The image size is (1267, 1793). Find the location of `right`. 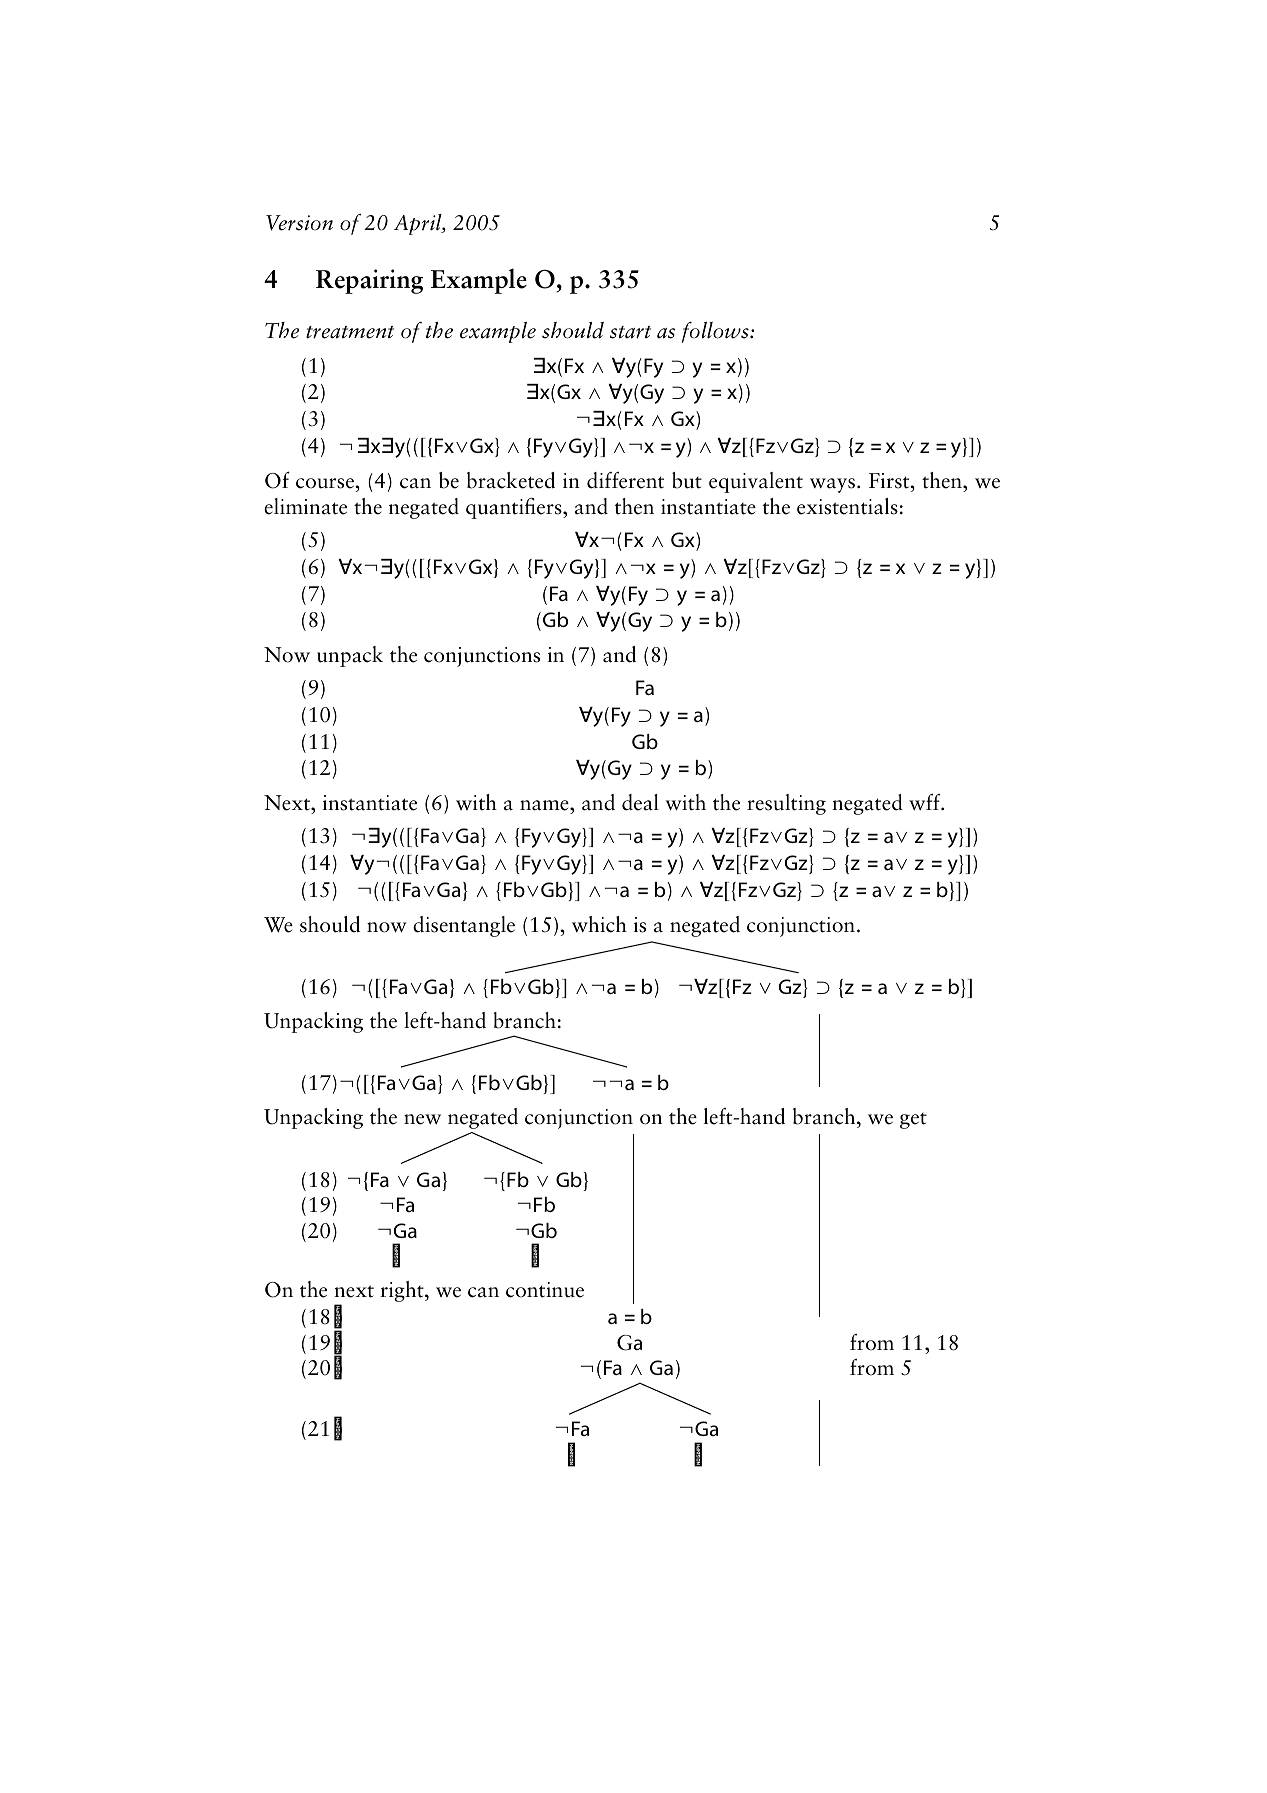

right is located at coordinates (403, 1291).
